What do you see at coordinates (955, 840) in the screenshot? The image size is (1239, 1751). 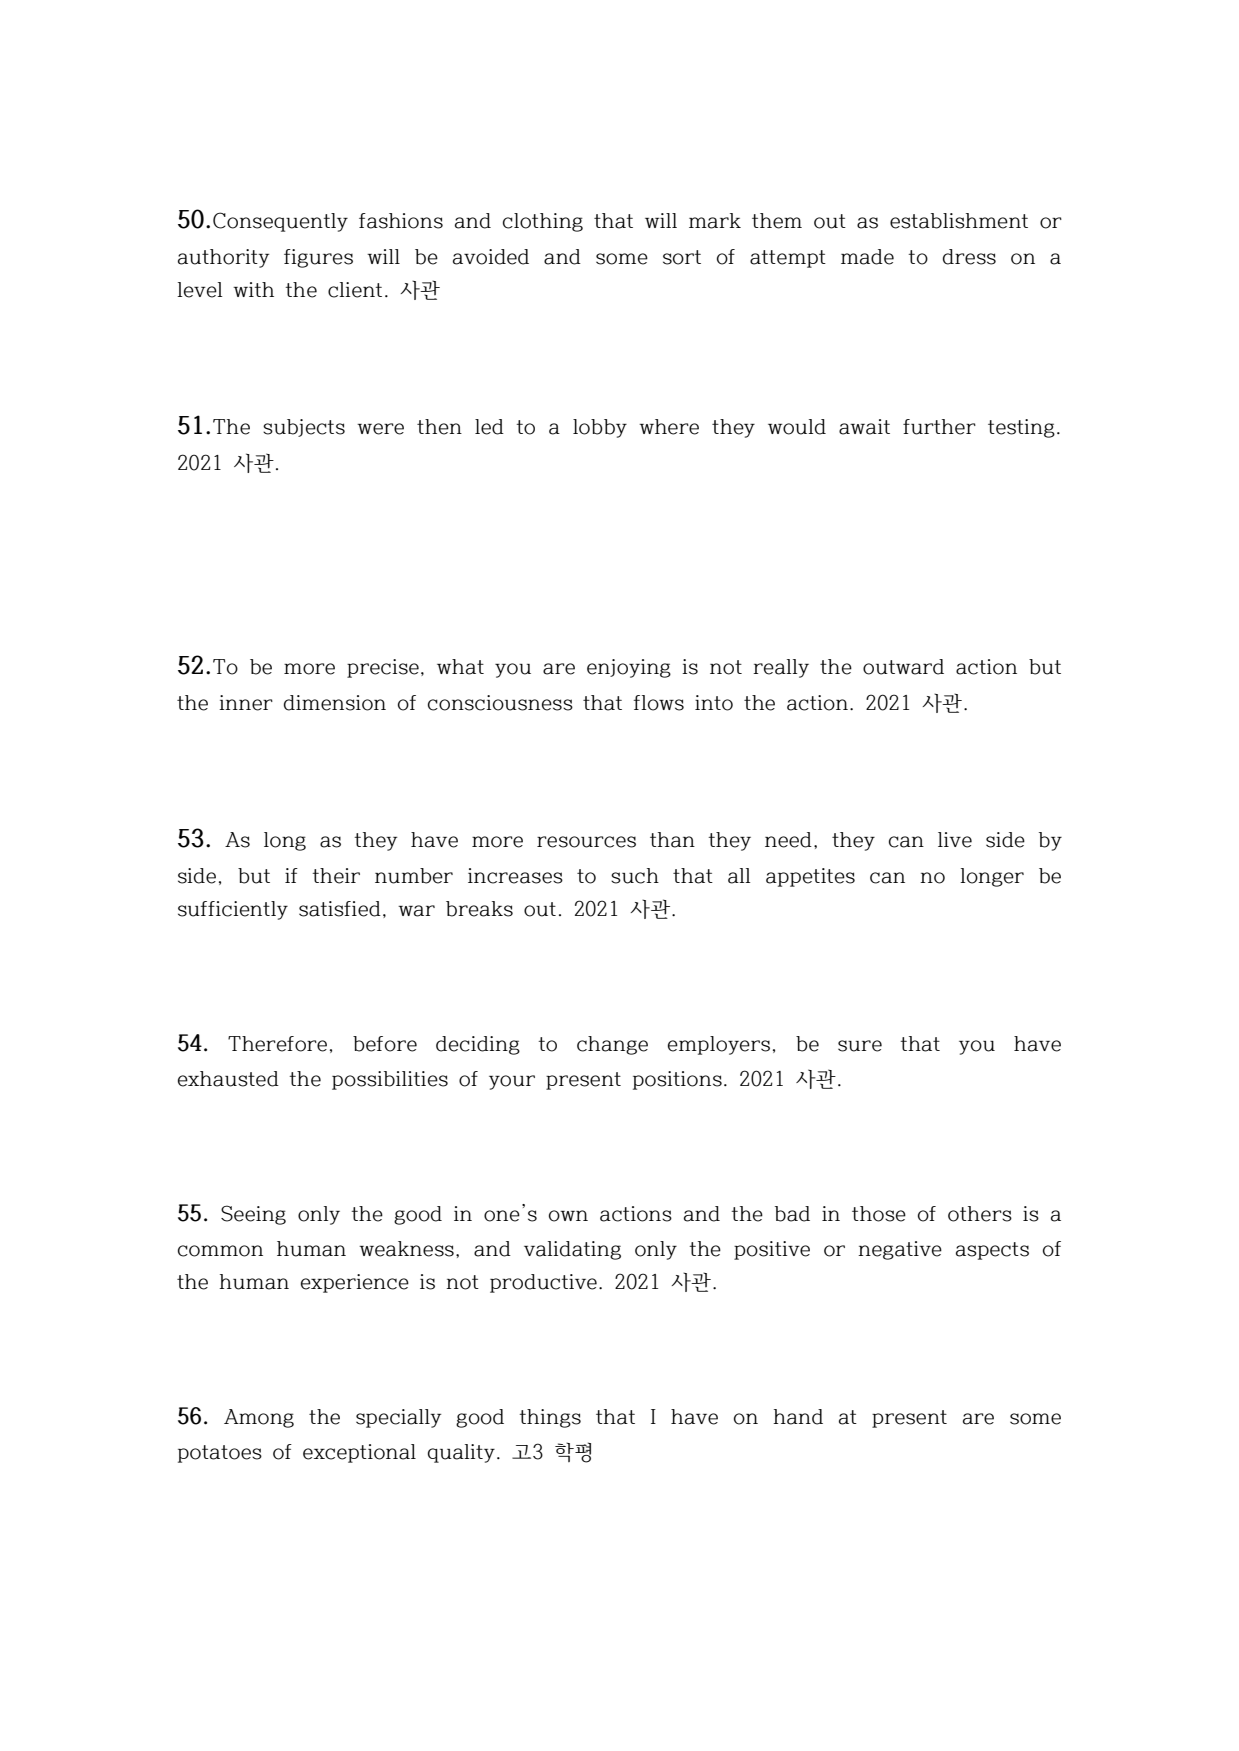 I see `live` at bounding box center [955, 840].
